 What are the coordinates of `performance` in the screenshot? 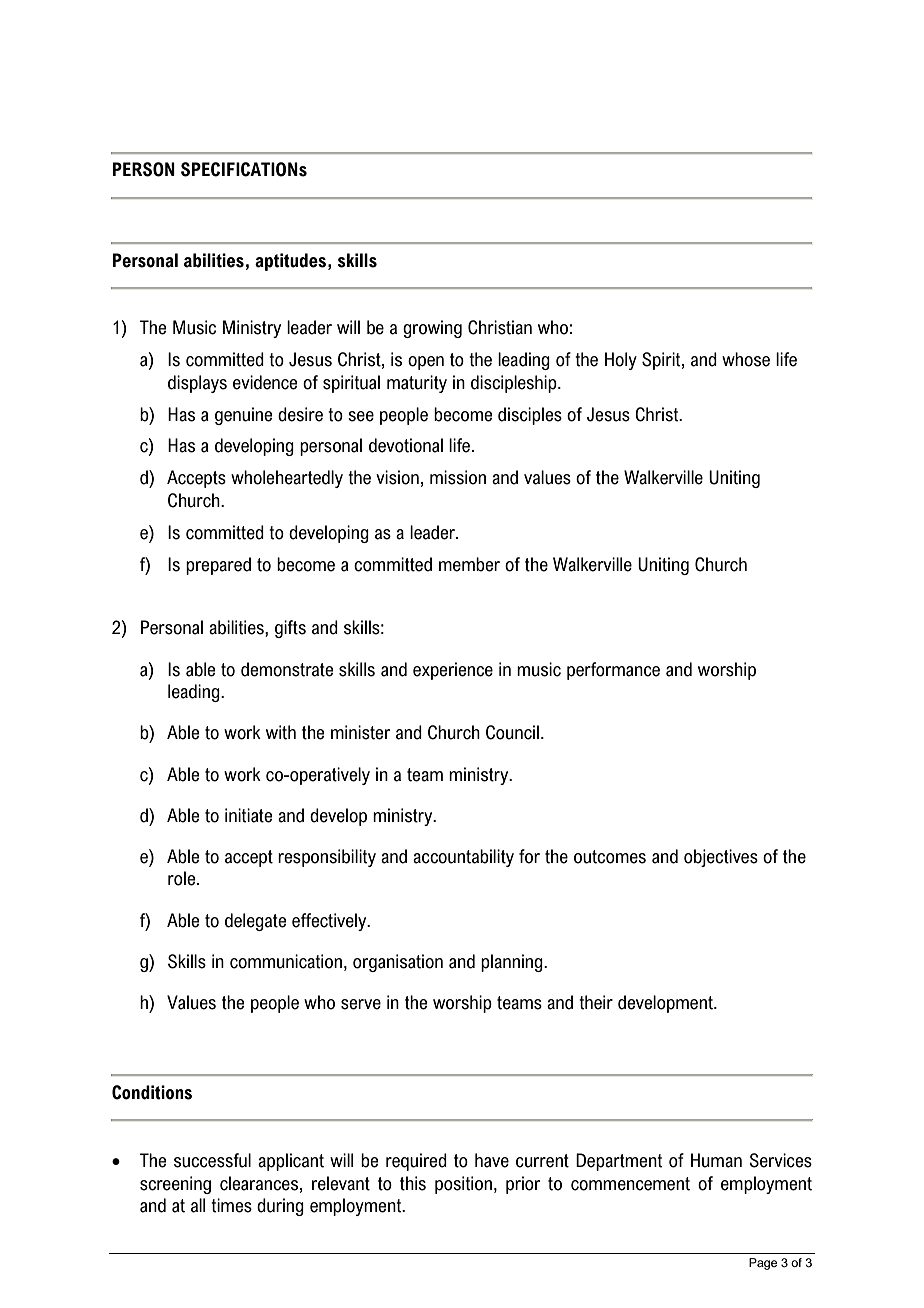 It's located at (613, 671).
